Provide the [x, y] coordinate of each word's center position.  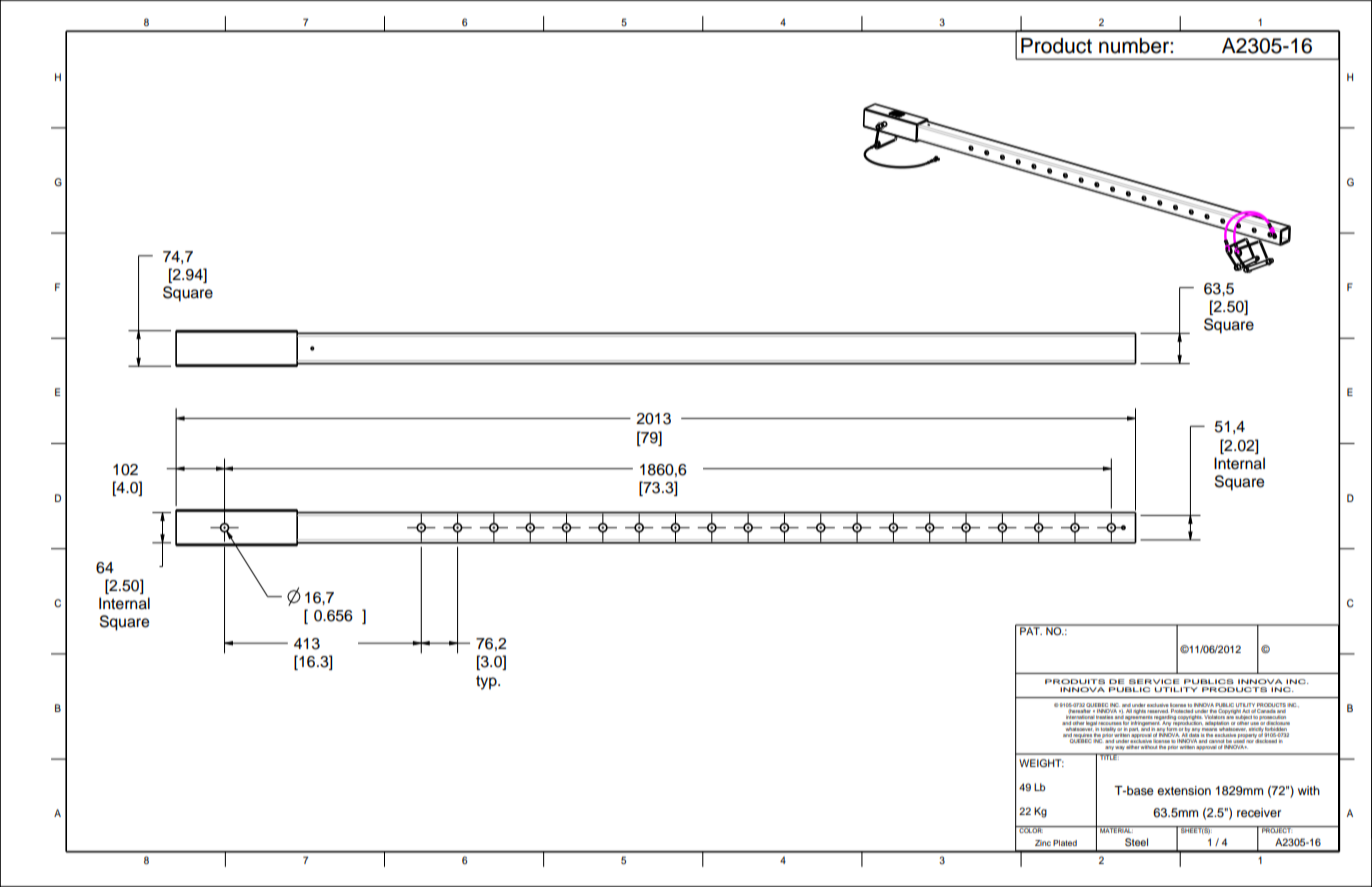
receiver [1259, 812]
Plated [1065, 843]
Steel [1136, 842]
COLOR [1030, 829]
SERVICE [1154, 681]
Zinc [1043, 843]
